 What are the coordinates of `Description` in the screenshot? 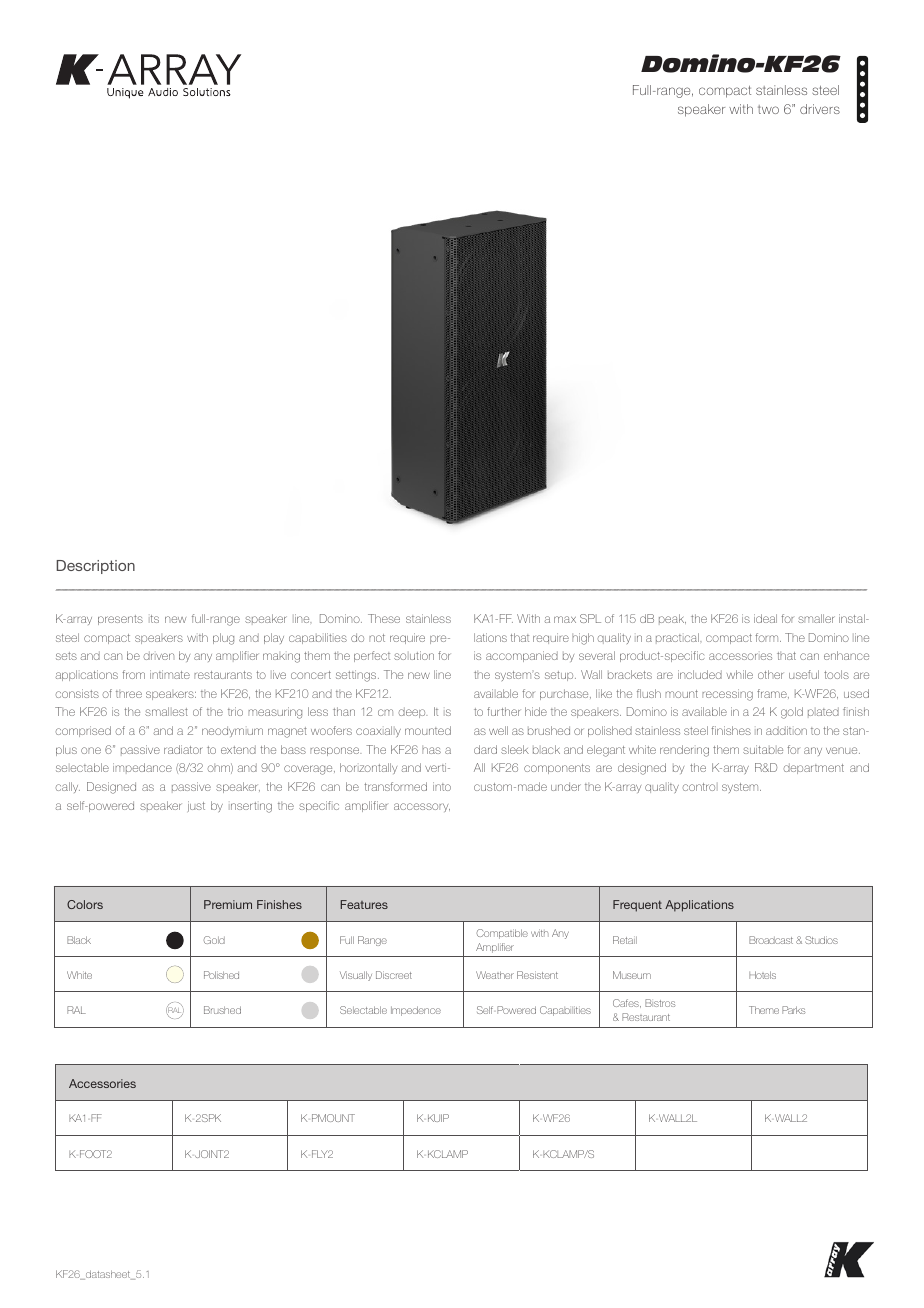 It's located at (95, 567).
